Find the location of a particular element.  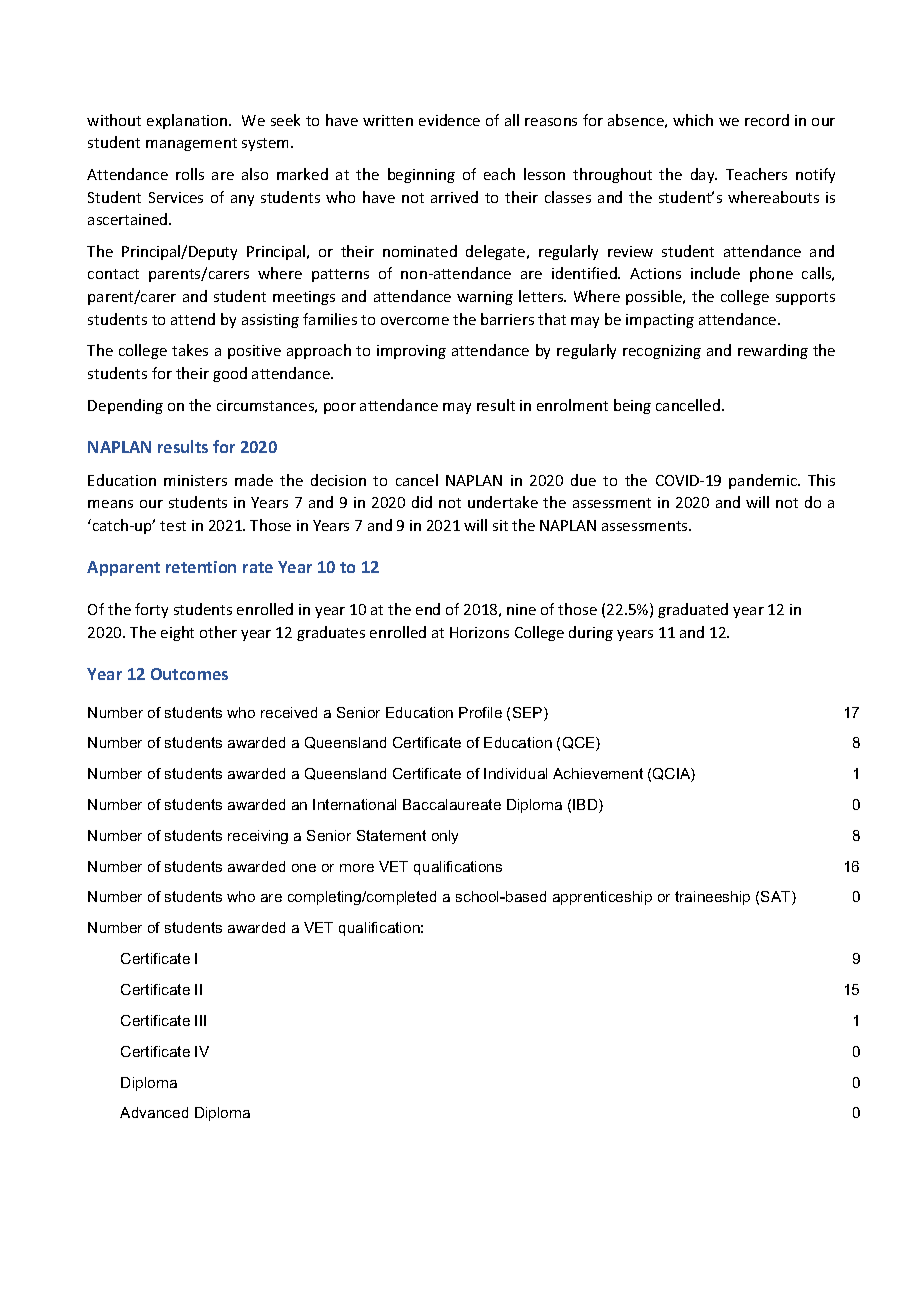

Advanced is located at coordinates (154, 1112).
